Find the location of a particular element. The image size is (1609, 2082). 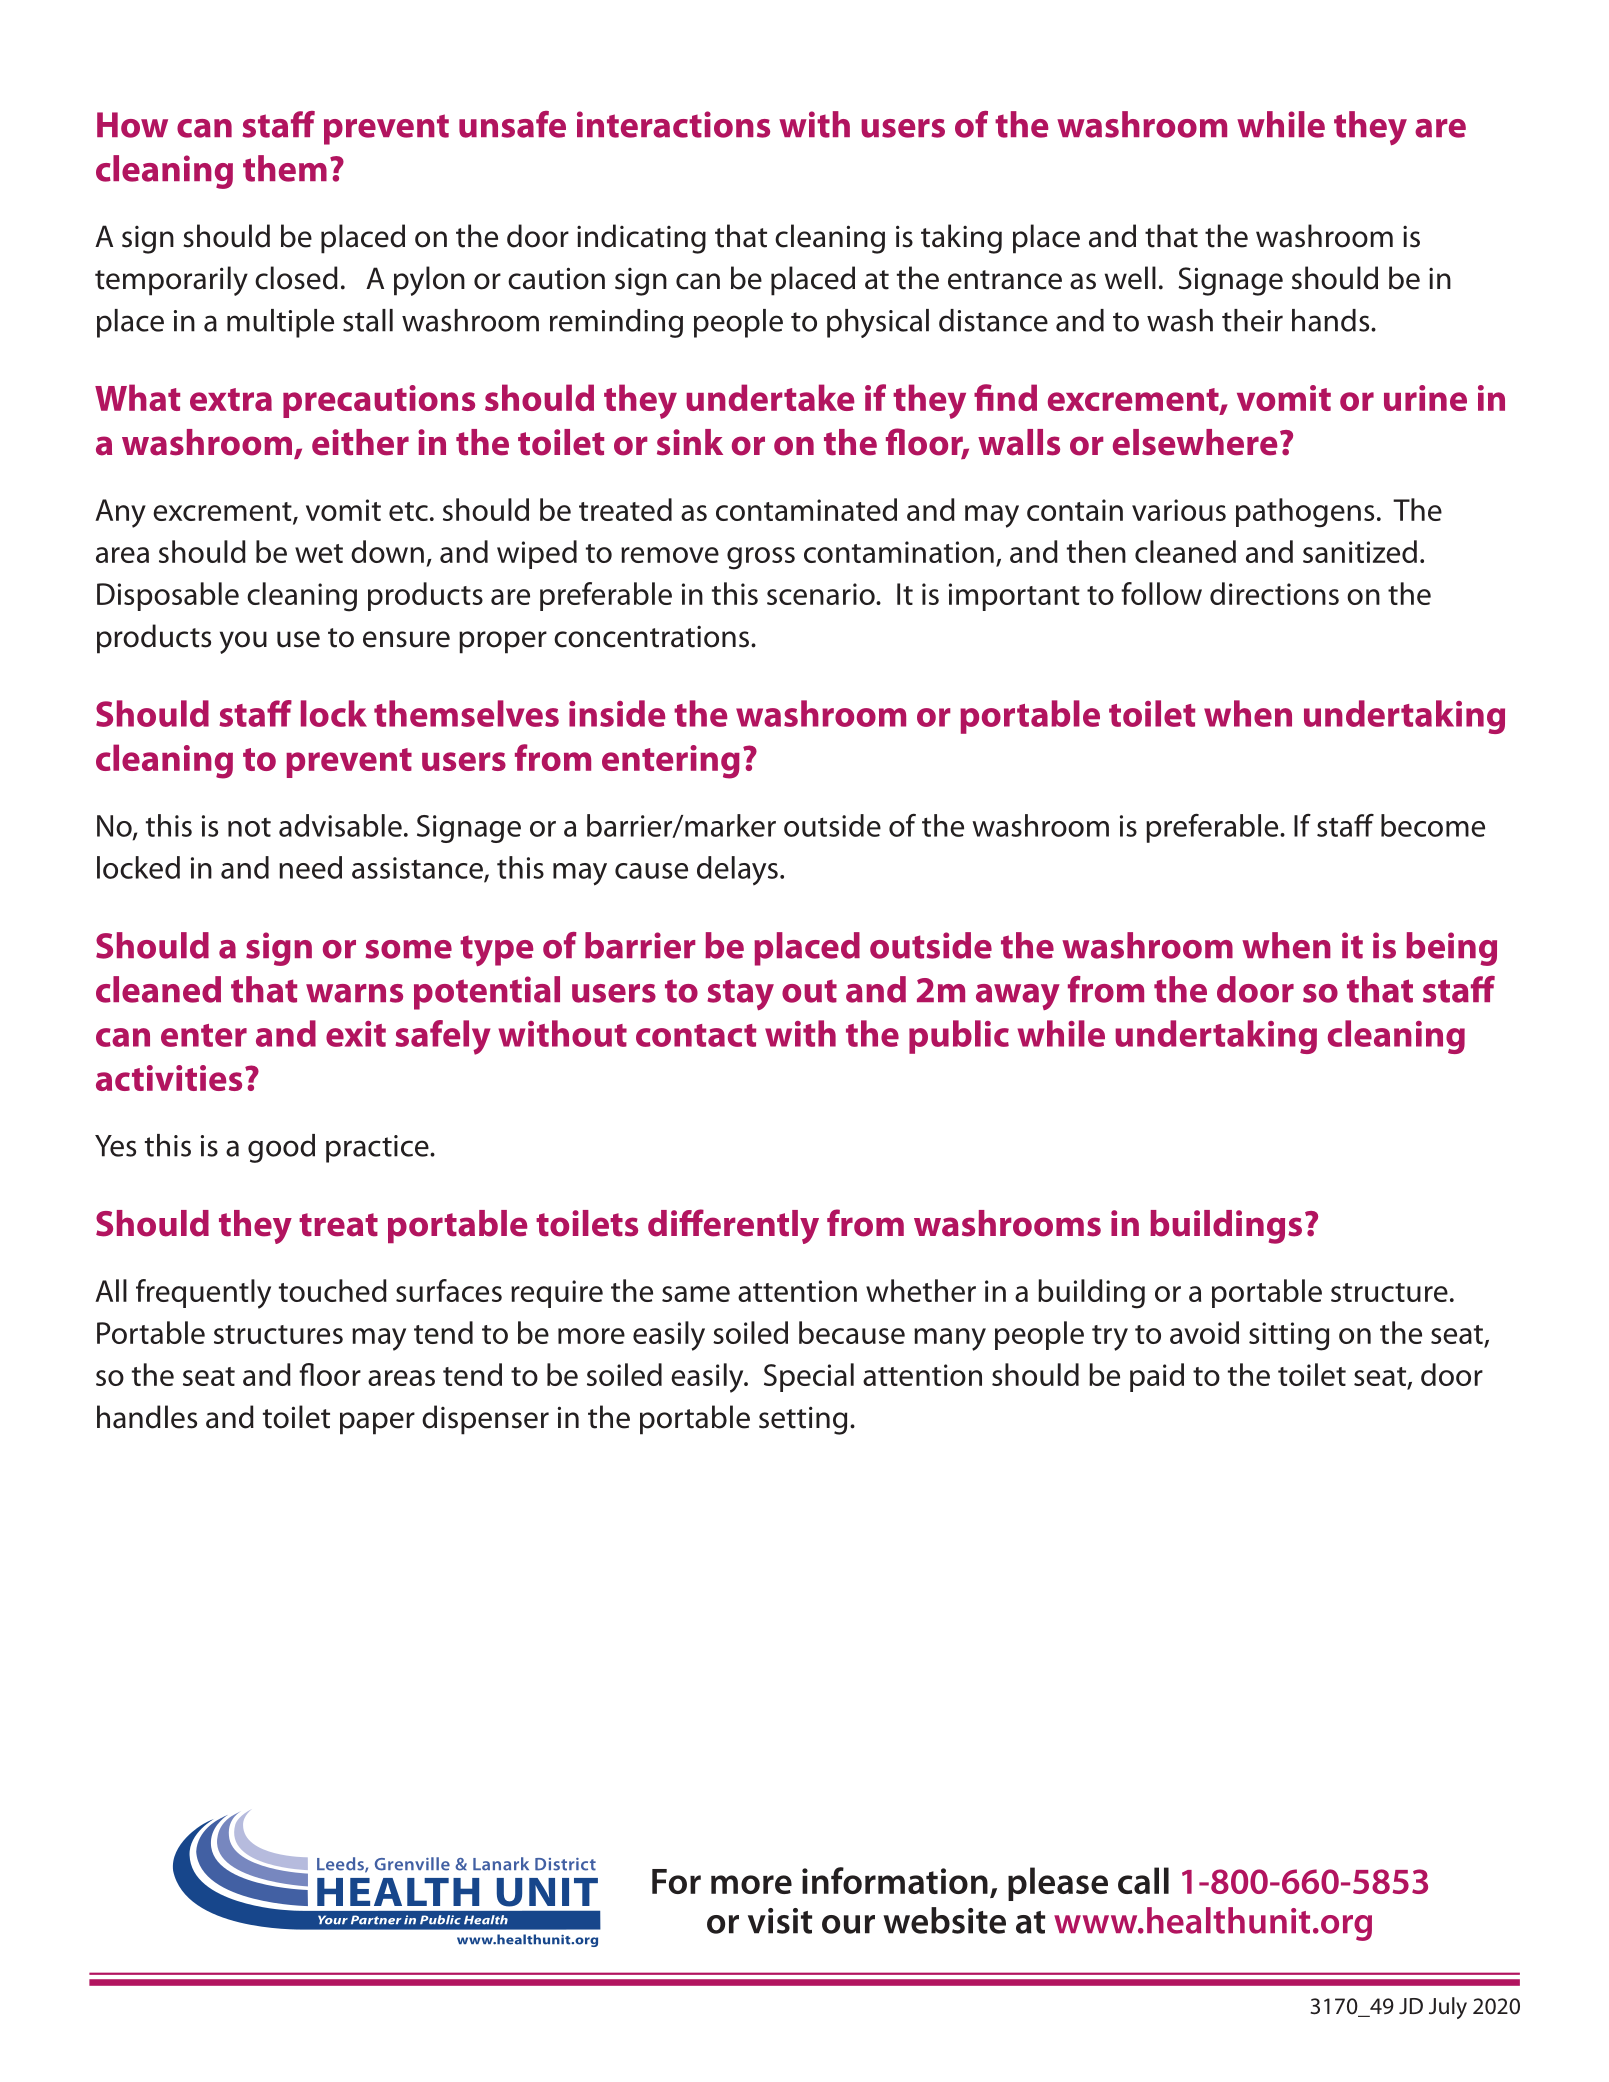

closed is located at coordinates (296, 278).
